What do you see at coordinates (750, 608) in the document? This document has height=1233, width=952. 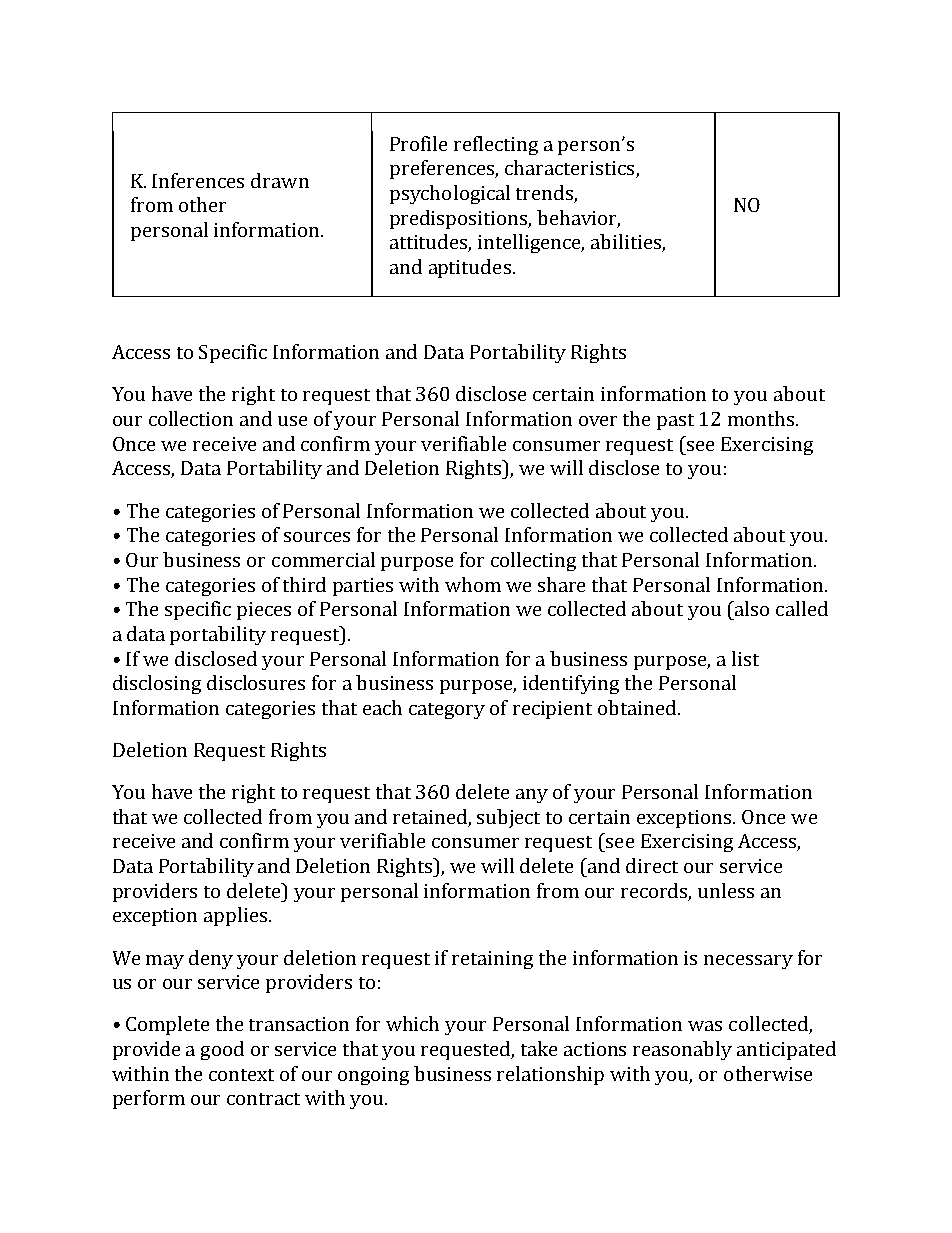 I see `also` at bounding box center [750, 608].
